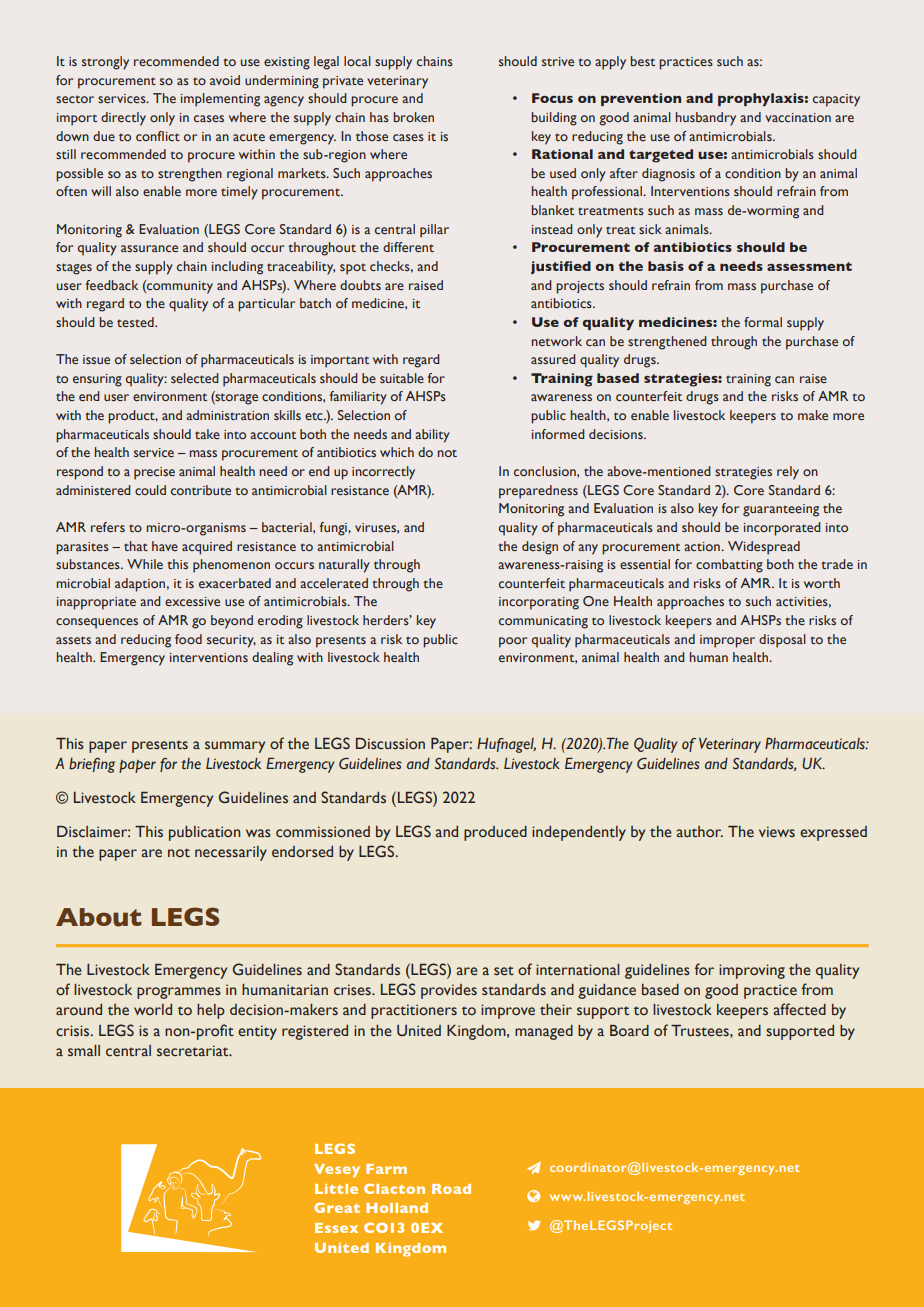  I want to click on broken, so click(413, 117).
